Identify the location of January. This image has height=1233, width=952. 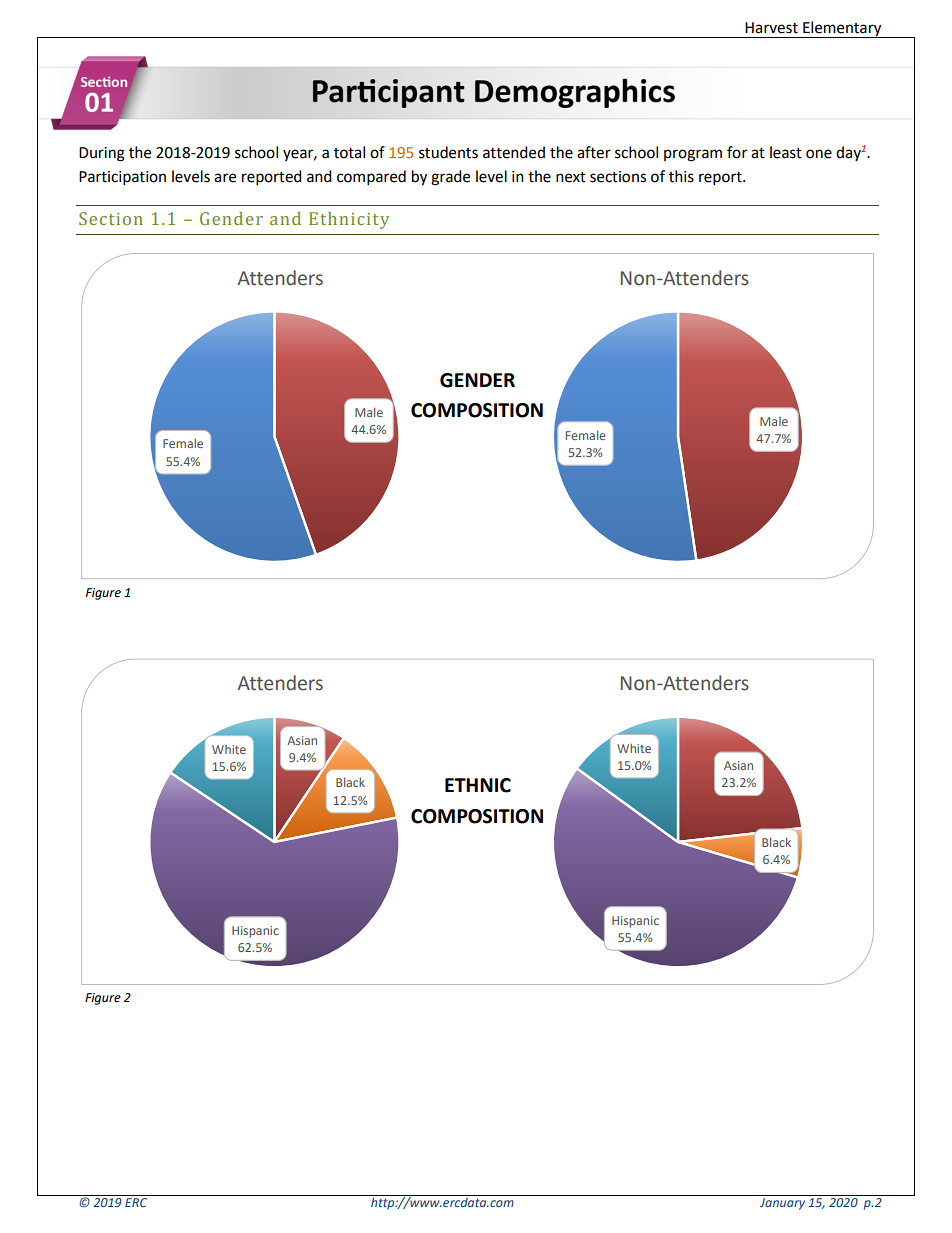
(782, 1204).
